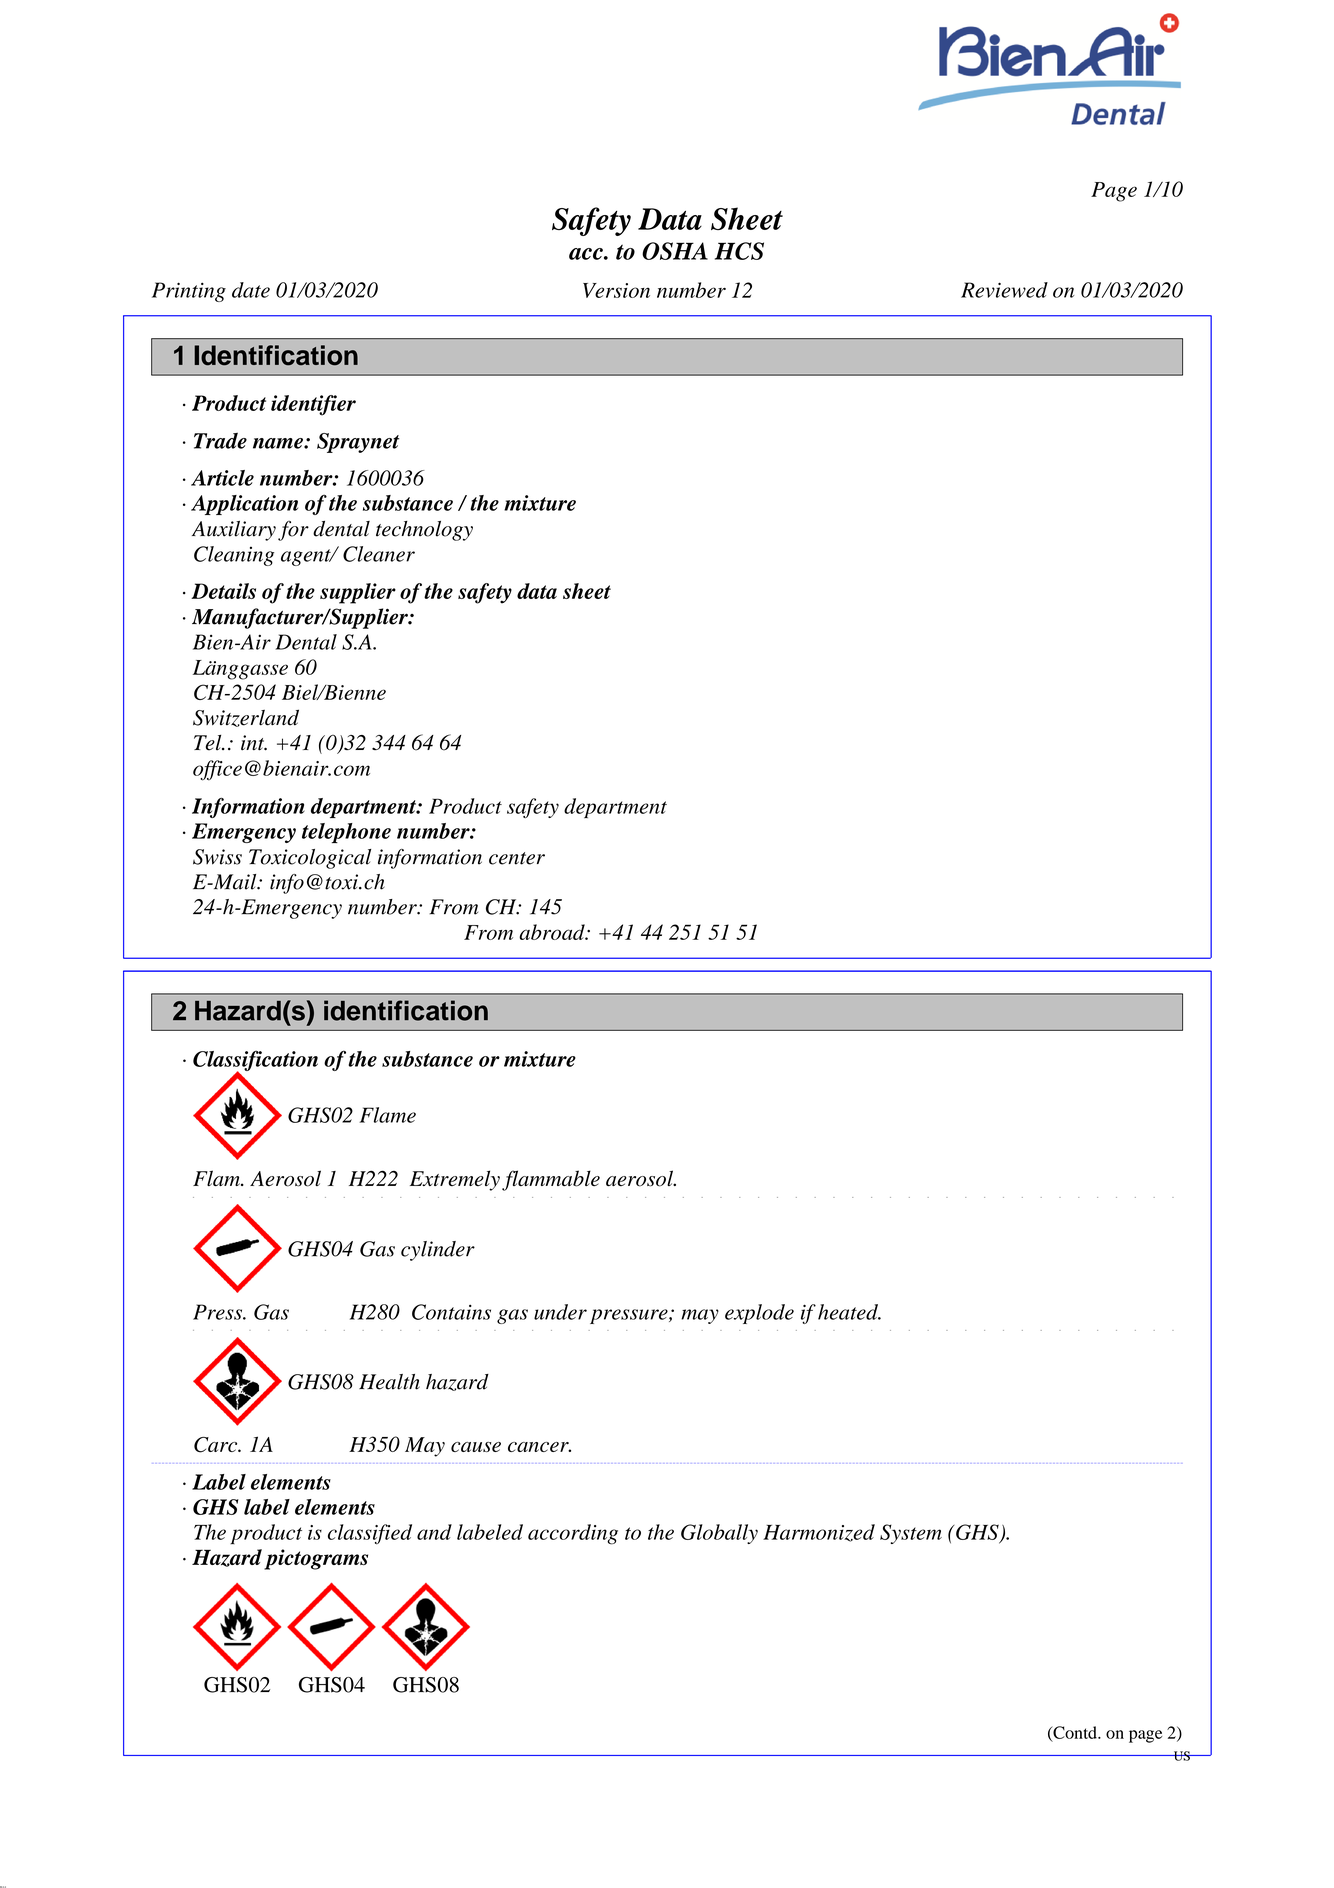 This document has width=1334, height=1888. Describe the element at coordinates (438, 1251) in the document. I see `cylinder` at that location.
